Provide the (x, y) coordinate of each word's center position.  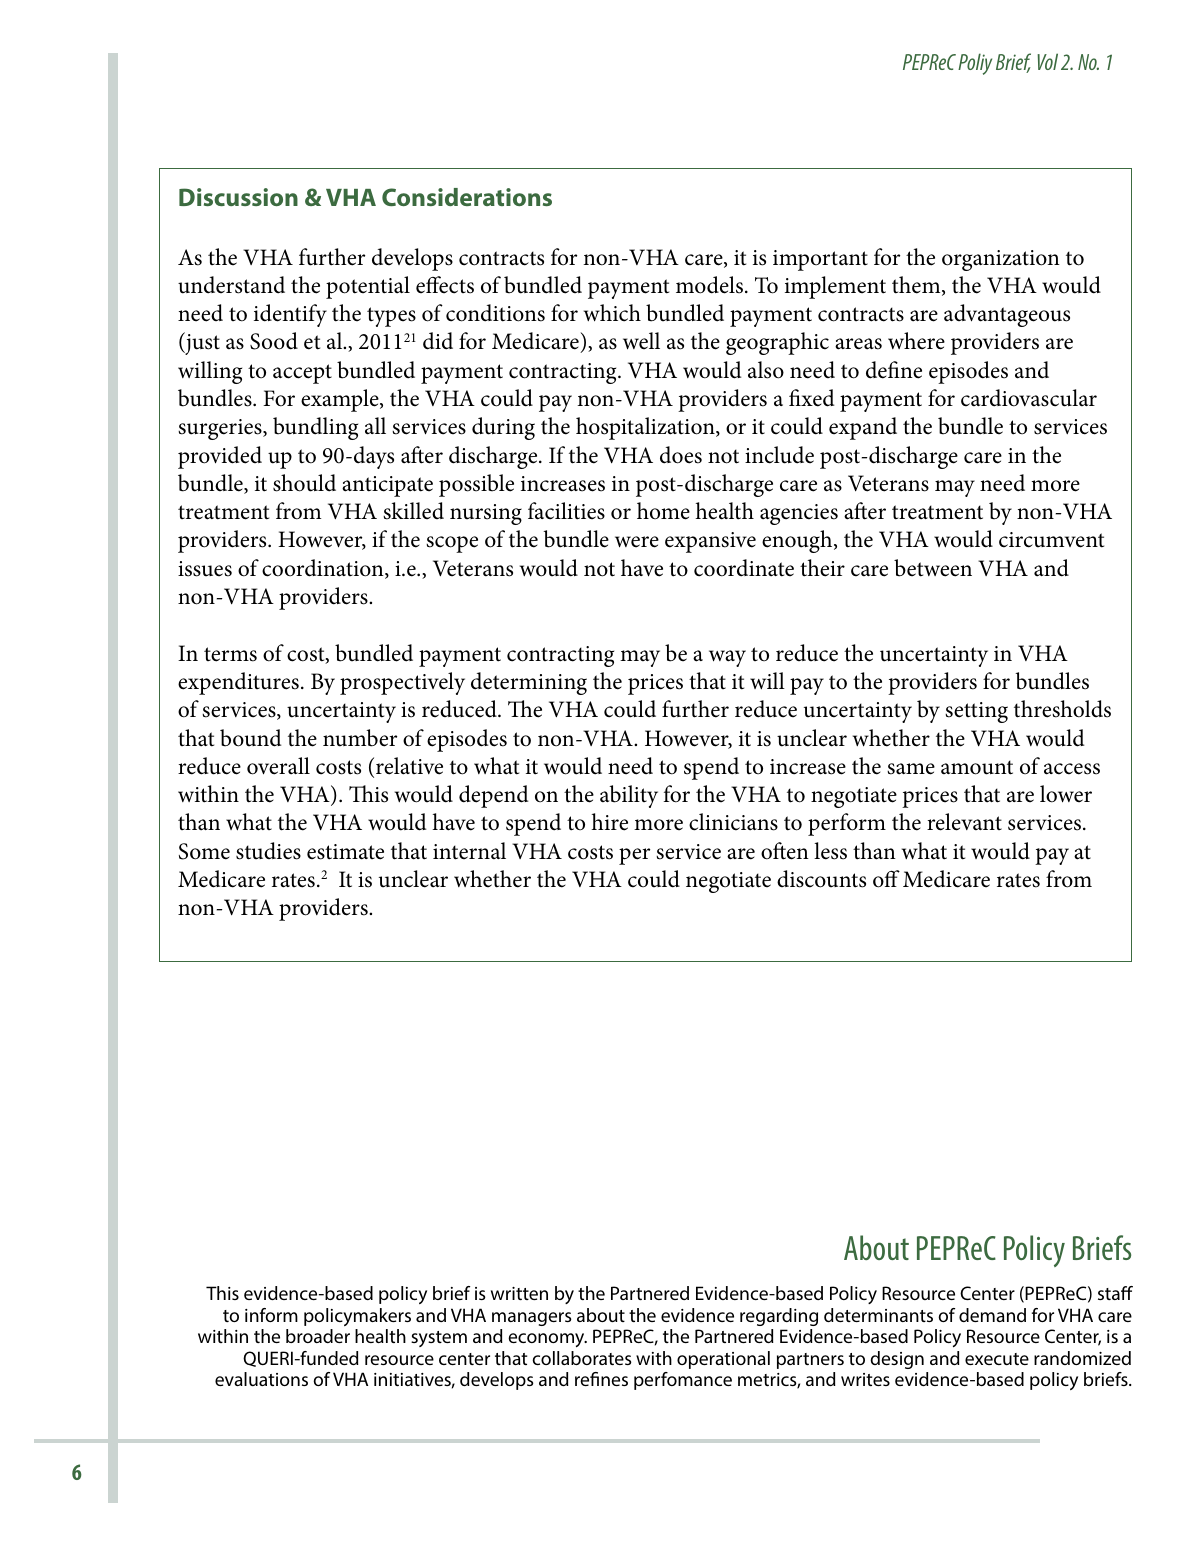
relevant (964, 822)
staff (1115, 1293)
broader (318, 1336)
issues (205, 569)
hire (609, 822)
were (637, 542)
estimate (345, 852)
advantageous (1007, 315)
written (519, 1293)
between (933, 568)
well (641, 341)
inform (271, 1315)
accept (302, 374)
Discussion (238, 197)
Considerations (467, 197)
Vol (1047, 61)
